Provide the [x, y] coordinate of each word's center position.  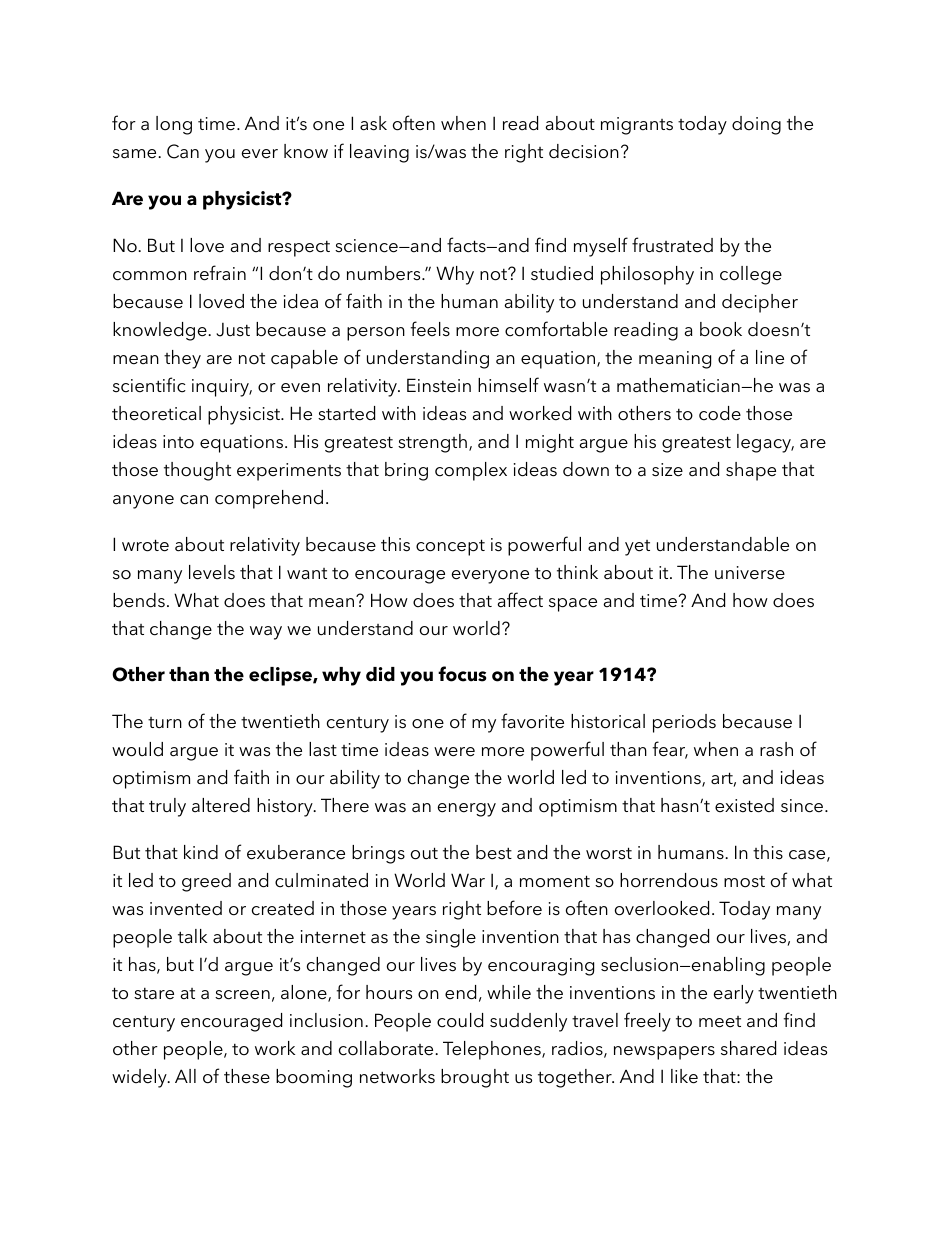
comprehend [269, 499]
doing [756, 125]
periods [684, 723]
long [174, 125]
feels [430, 329]
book [721, 329]
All [185, 1076]
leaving [379, 153]
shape [751, 471]
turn [165, 722]
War [468, 880]
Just [233, 330]
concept [450, 547]
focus [462, 674]
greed [206, 882]
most [744, 882]
